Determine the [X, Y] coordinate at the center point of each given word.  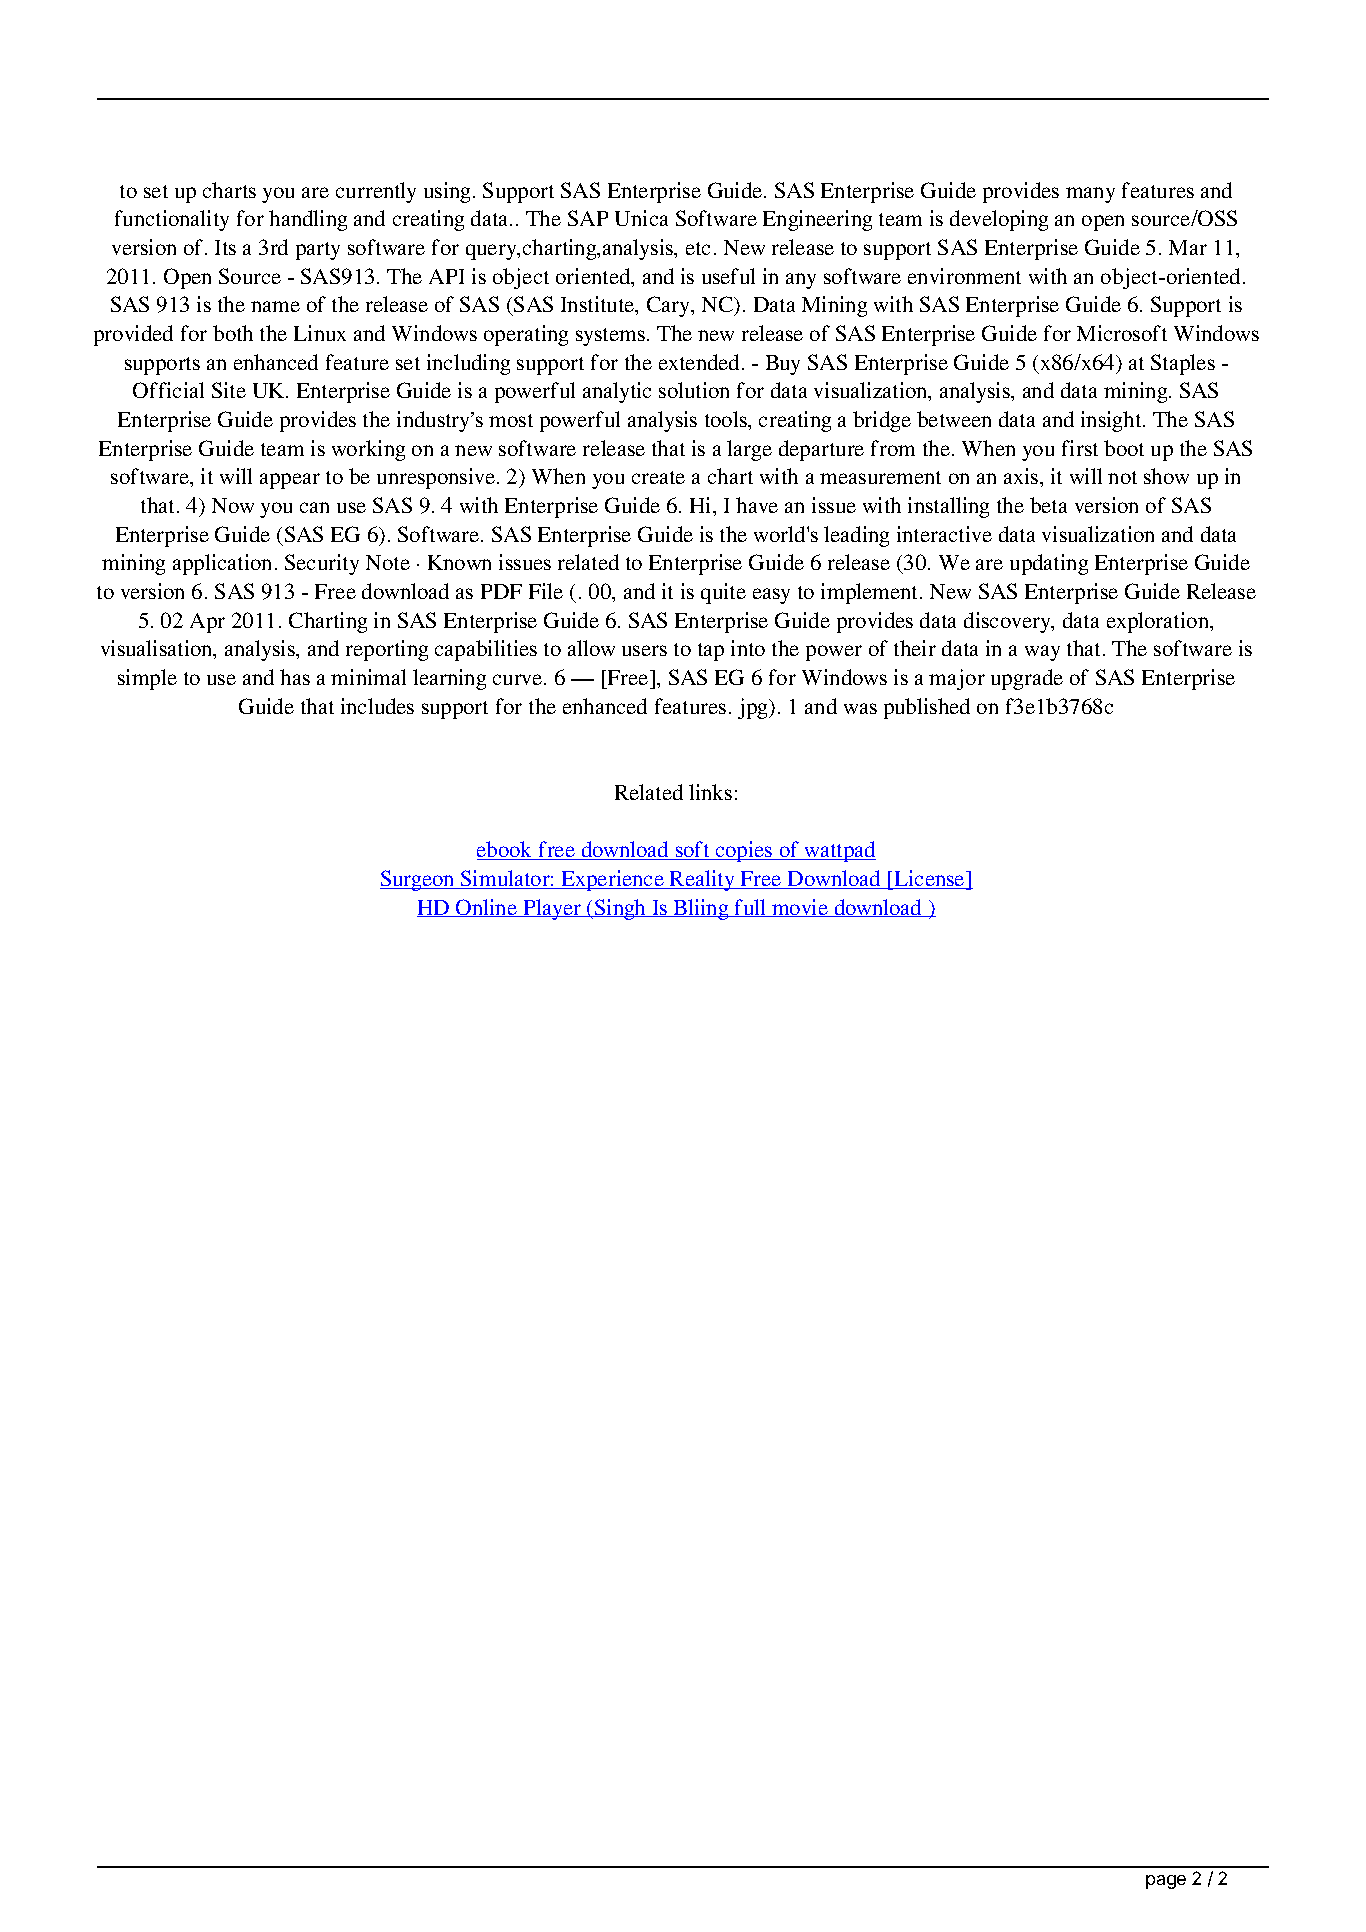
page [1166, 1882]
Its [225, 247]
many [1090, 195]
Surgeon [418, 880]
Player [552, 909]
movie [800, 908]
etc [698, 248]
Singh [621, 909]
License [929, 879]
